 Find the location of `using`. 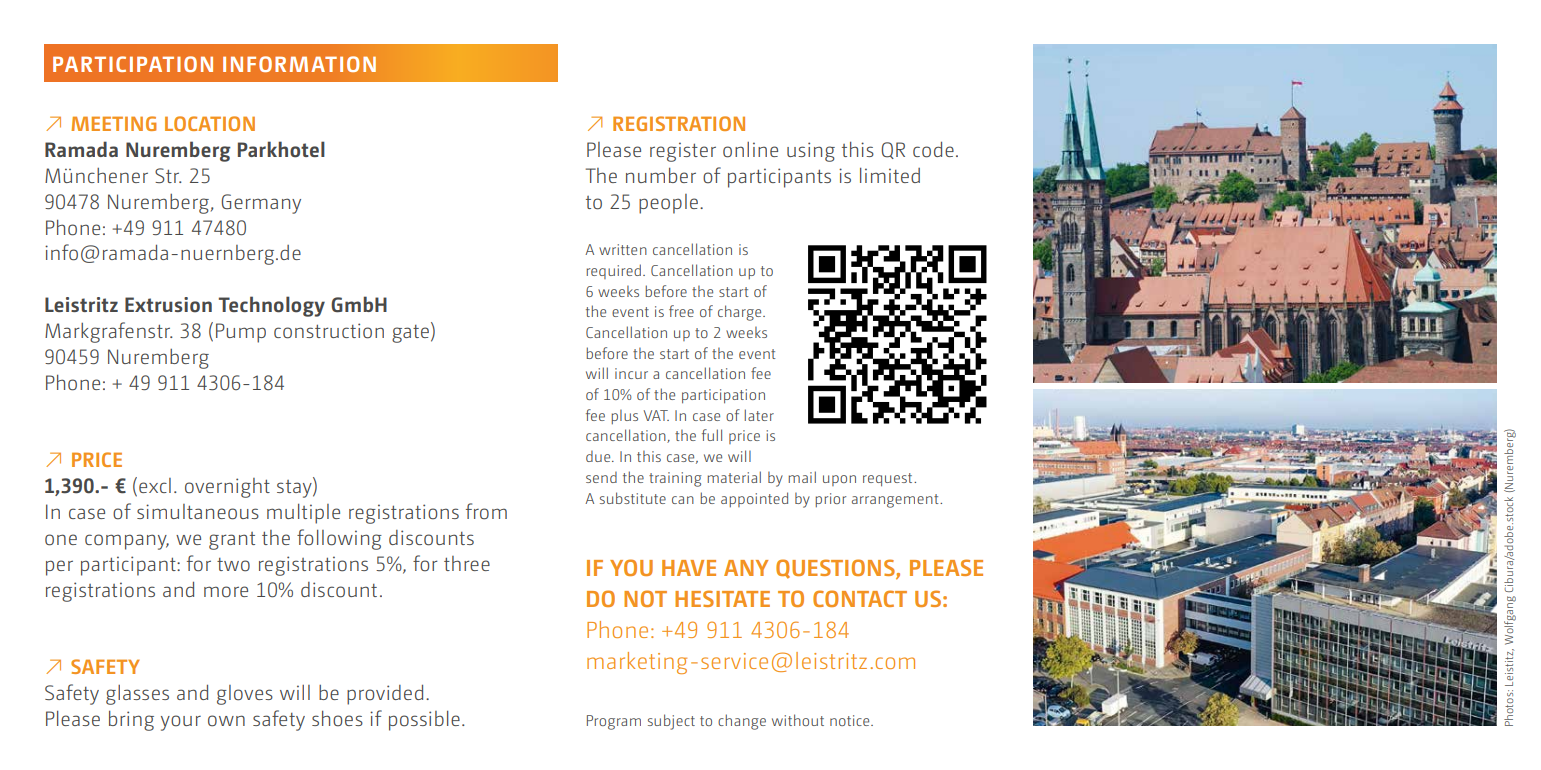

using is located at coordinates (811, 152).
